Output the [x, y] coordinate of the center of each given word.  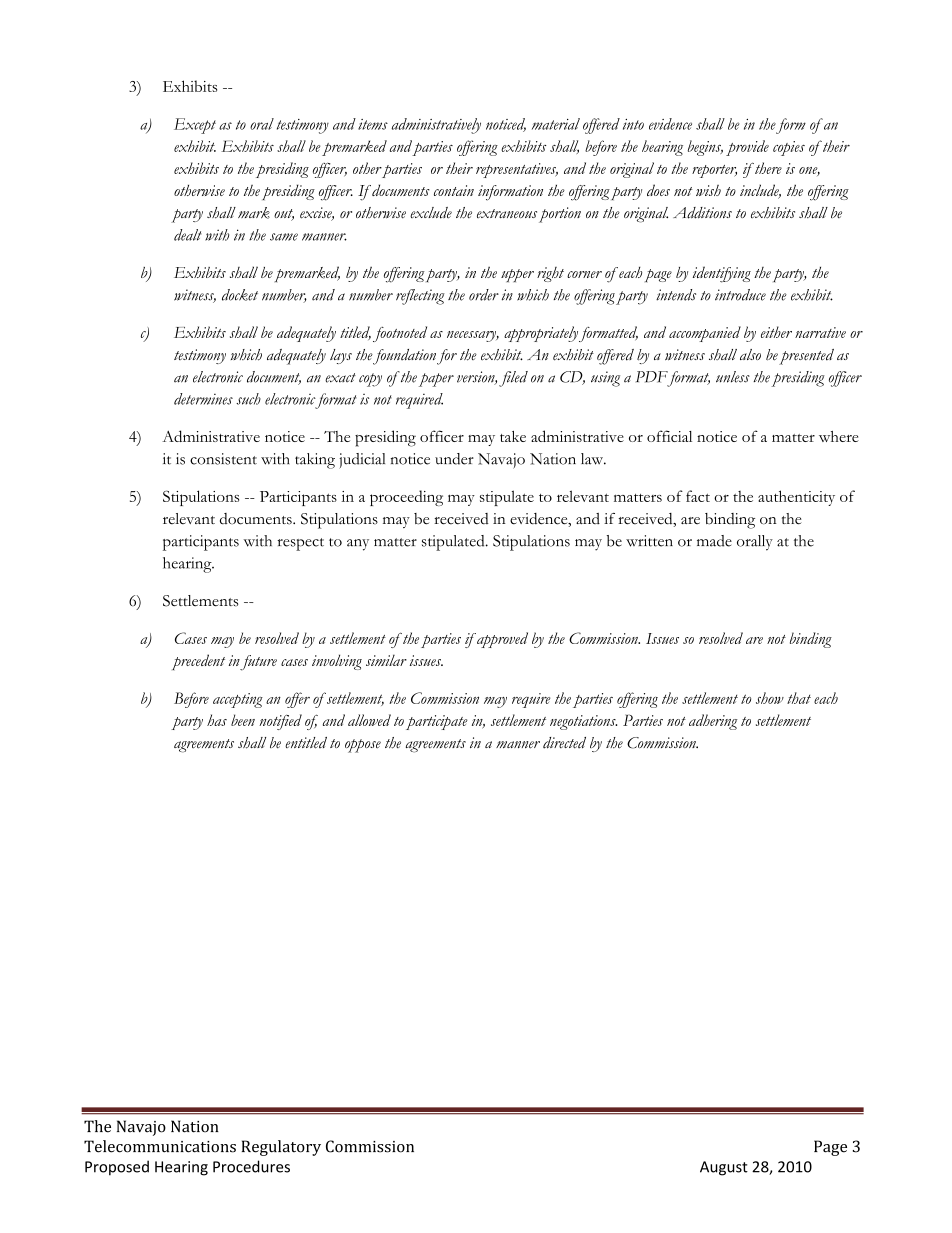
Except [195, 126]
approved [501, 640]
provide [747, 148]
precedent [198, 662]
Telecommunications [160, 1146]
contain [454, 190]
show [770, 698]
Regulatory [281, 1148]
